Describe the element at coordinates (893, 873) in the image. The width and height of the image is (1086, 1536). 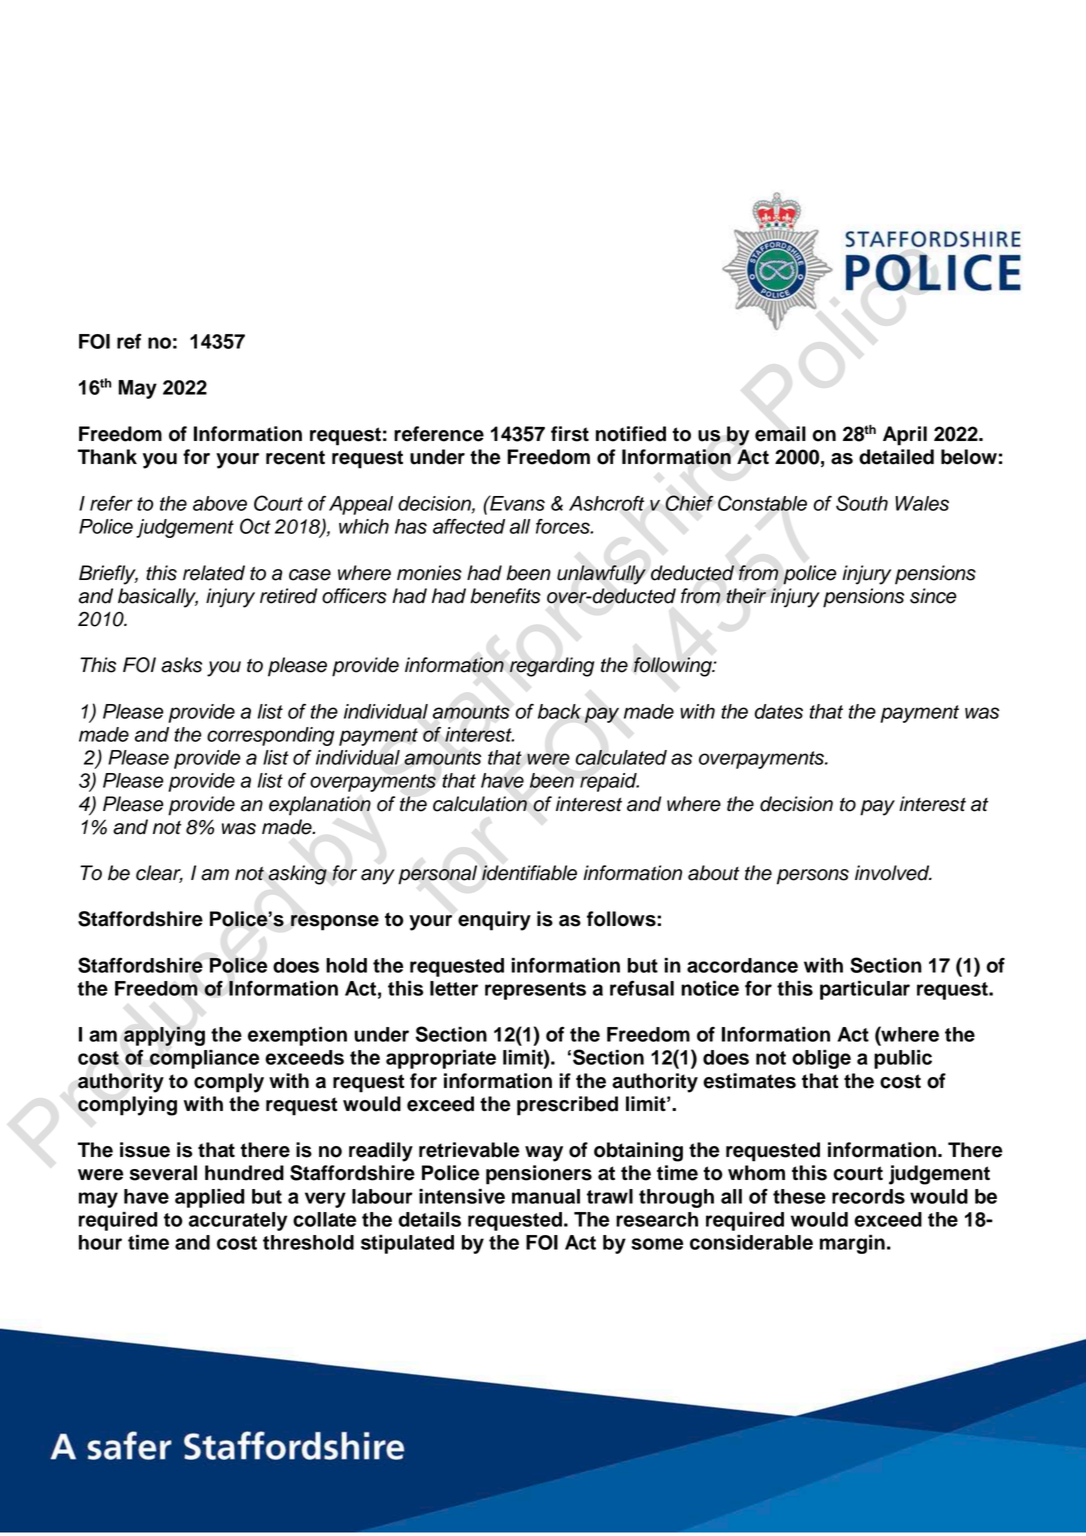
I see `involved` at that location.
